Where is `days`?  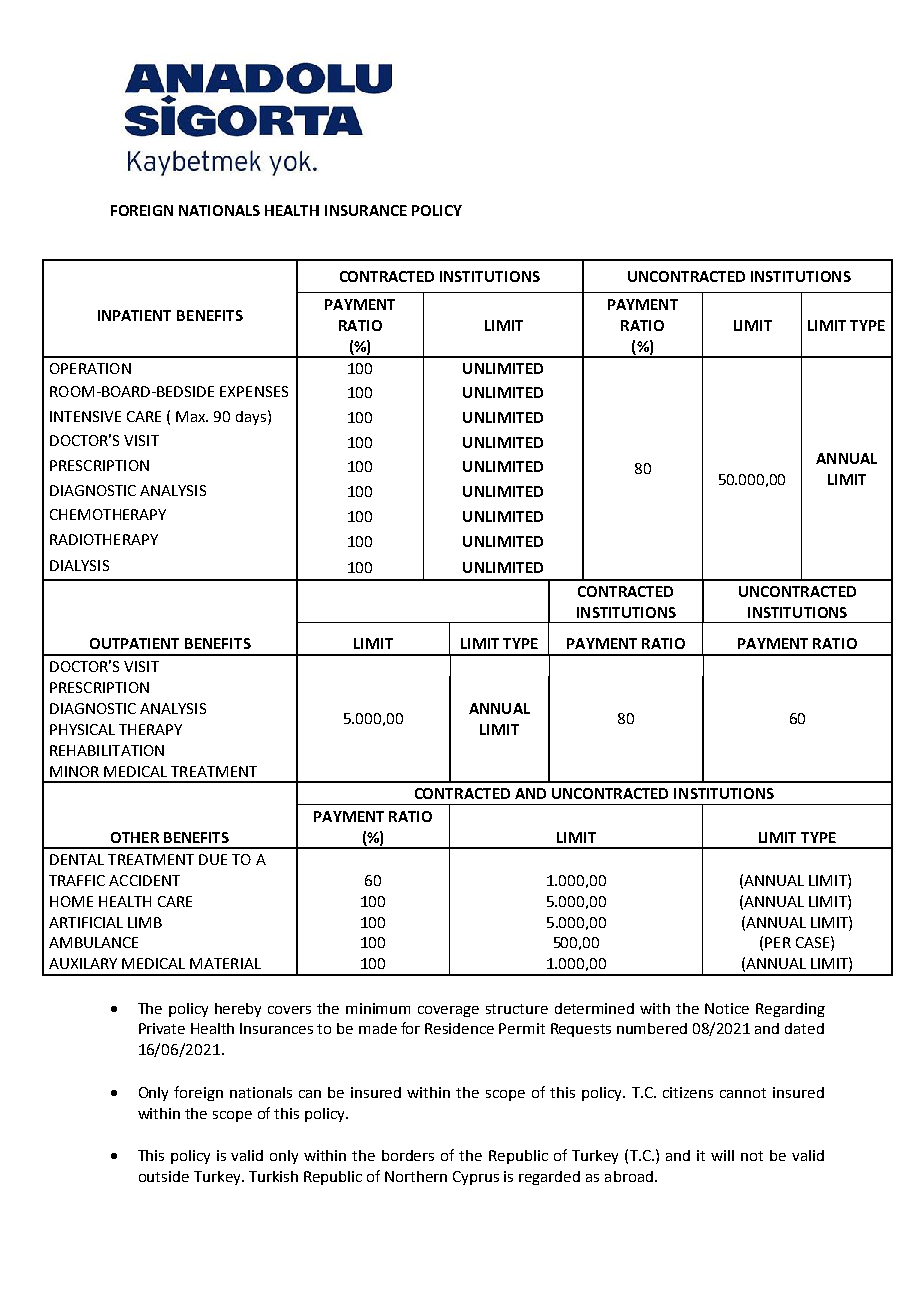
days is located at coordinates (251, 418).
